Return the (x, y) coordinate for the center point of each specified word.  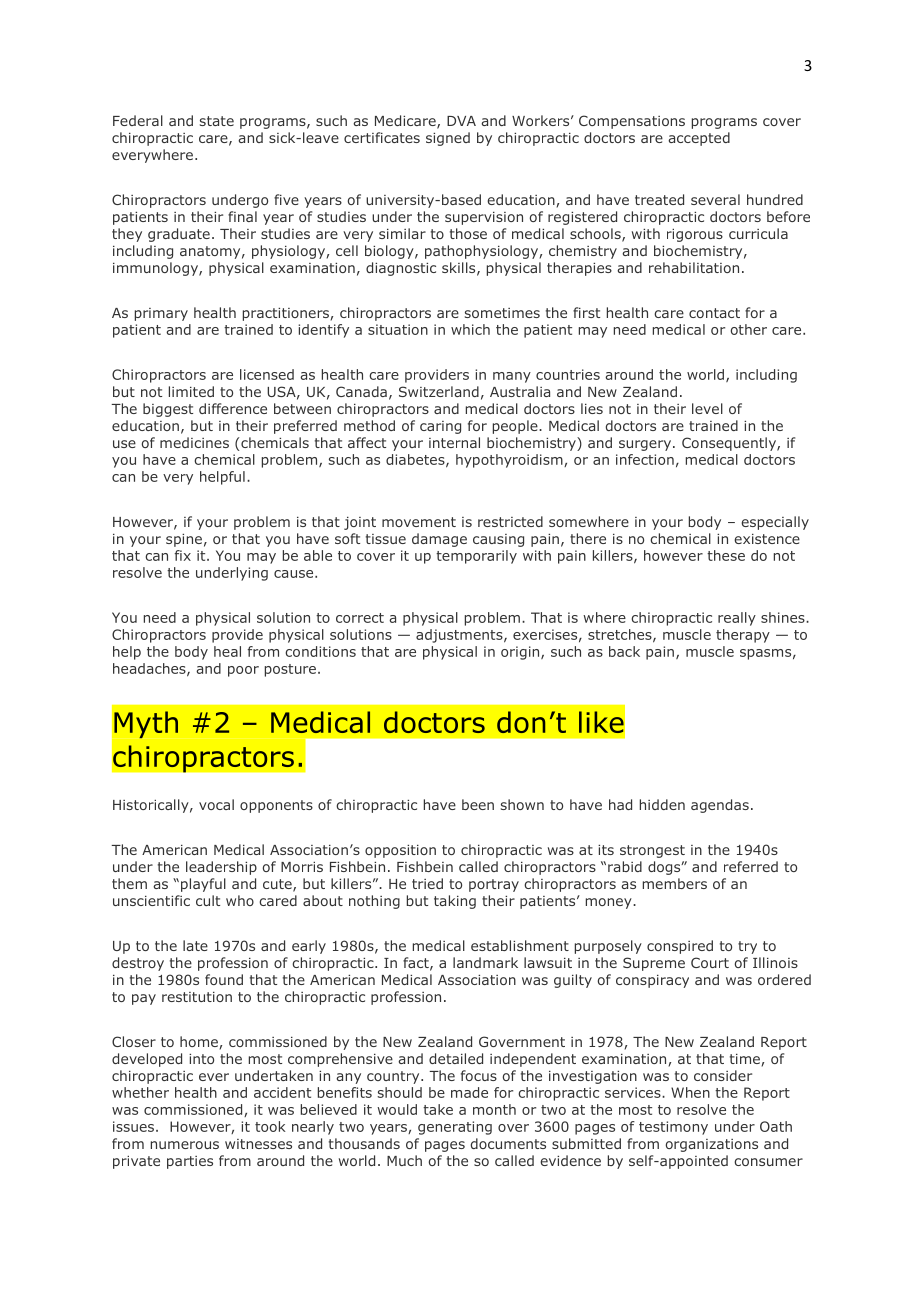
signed (448, 139)
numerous (185, 1145)
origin (521, 653)
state (217, 121)
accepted (699, 139)
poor (243, 671)
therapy (743, 636)
